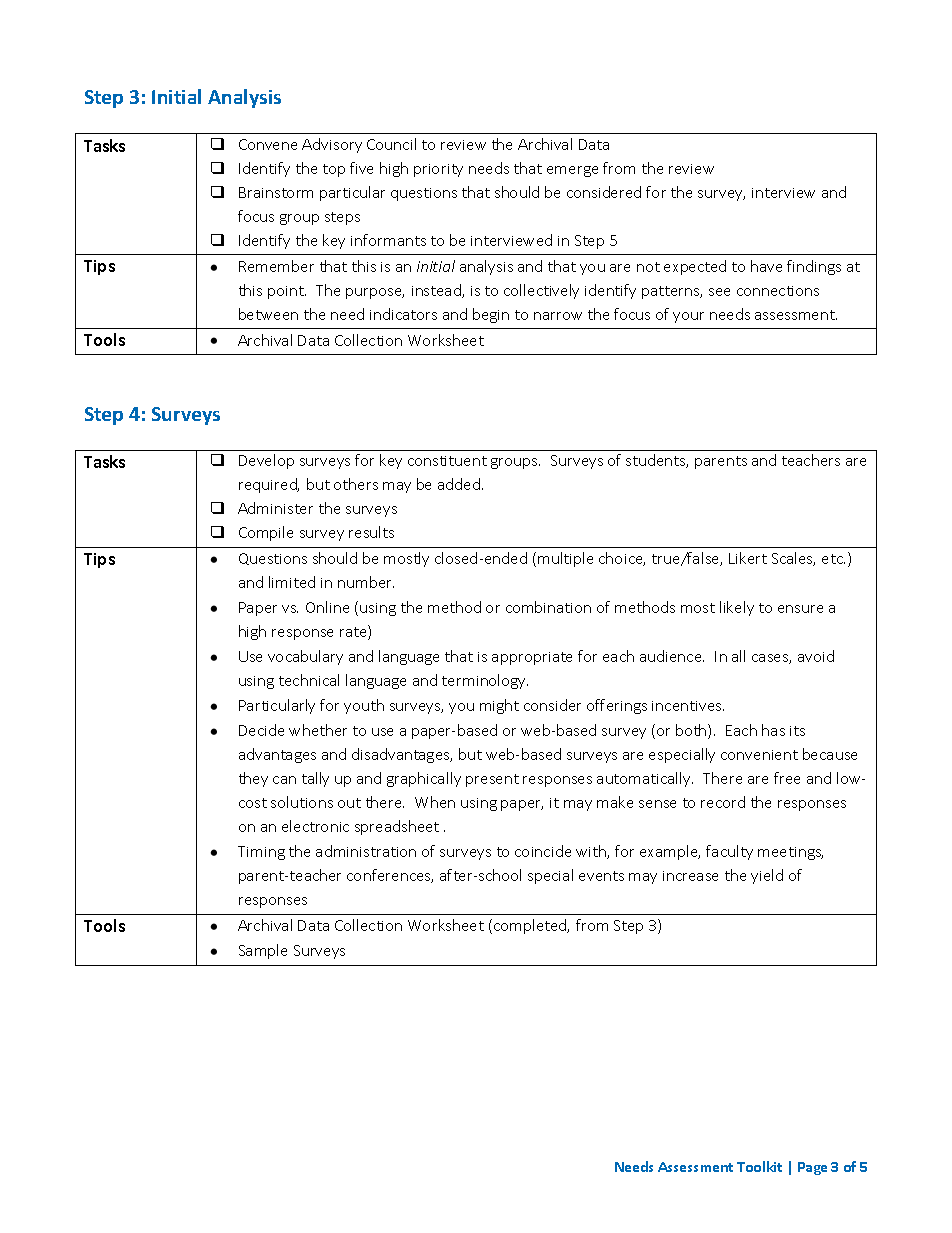 This document has width=952, height=1233. I want to click on Likert, so click(748, 558).
